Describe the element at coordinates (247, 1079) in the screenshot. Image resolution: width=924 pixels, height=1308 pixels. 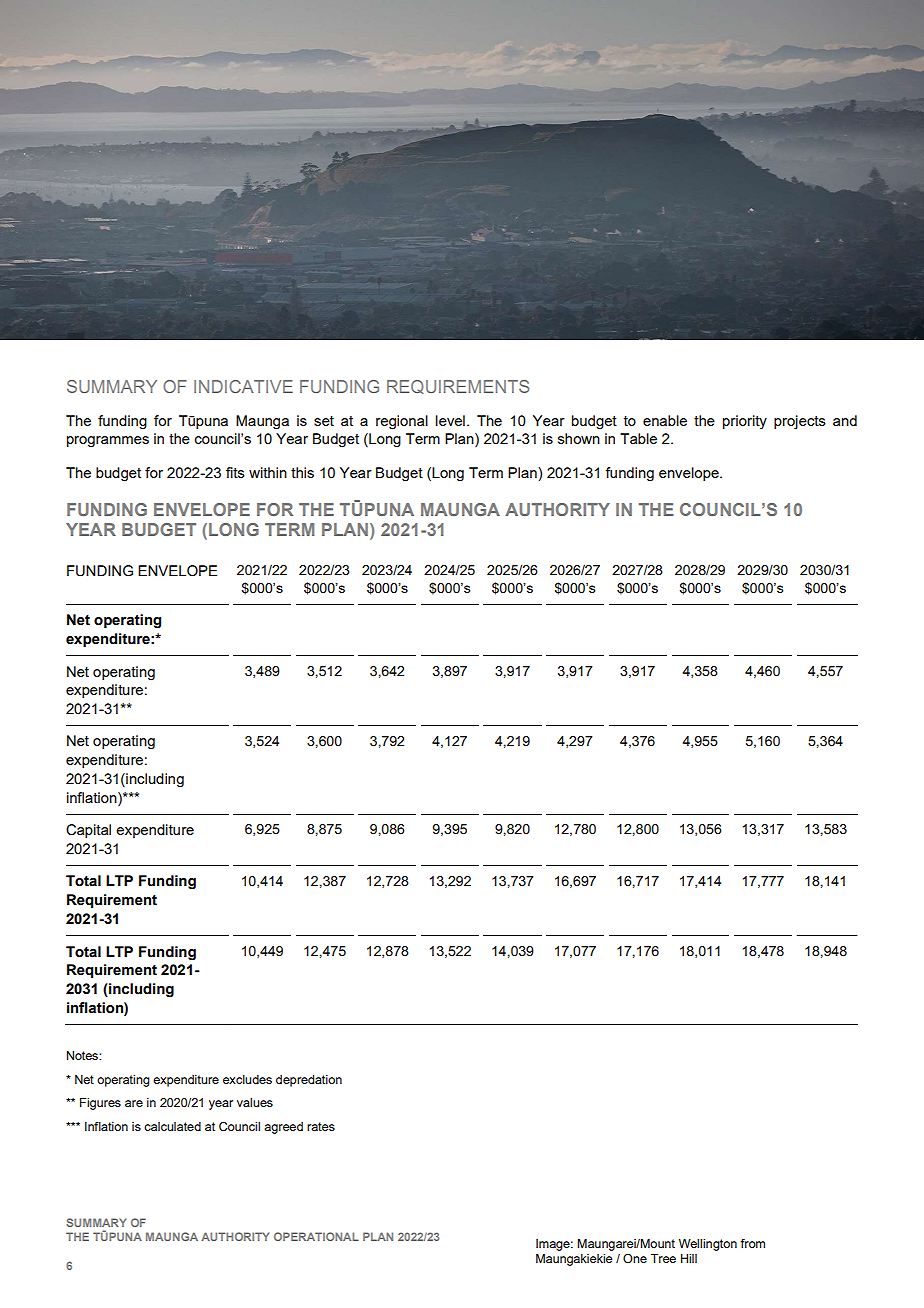
I see `excludes` at that location.
